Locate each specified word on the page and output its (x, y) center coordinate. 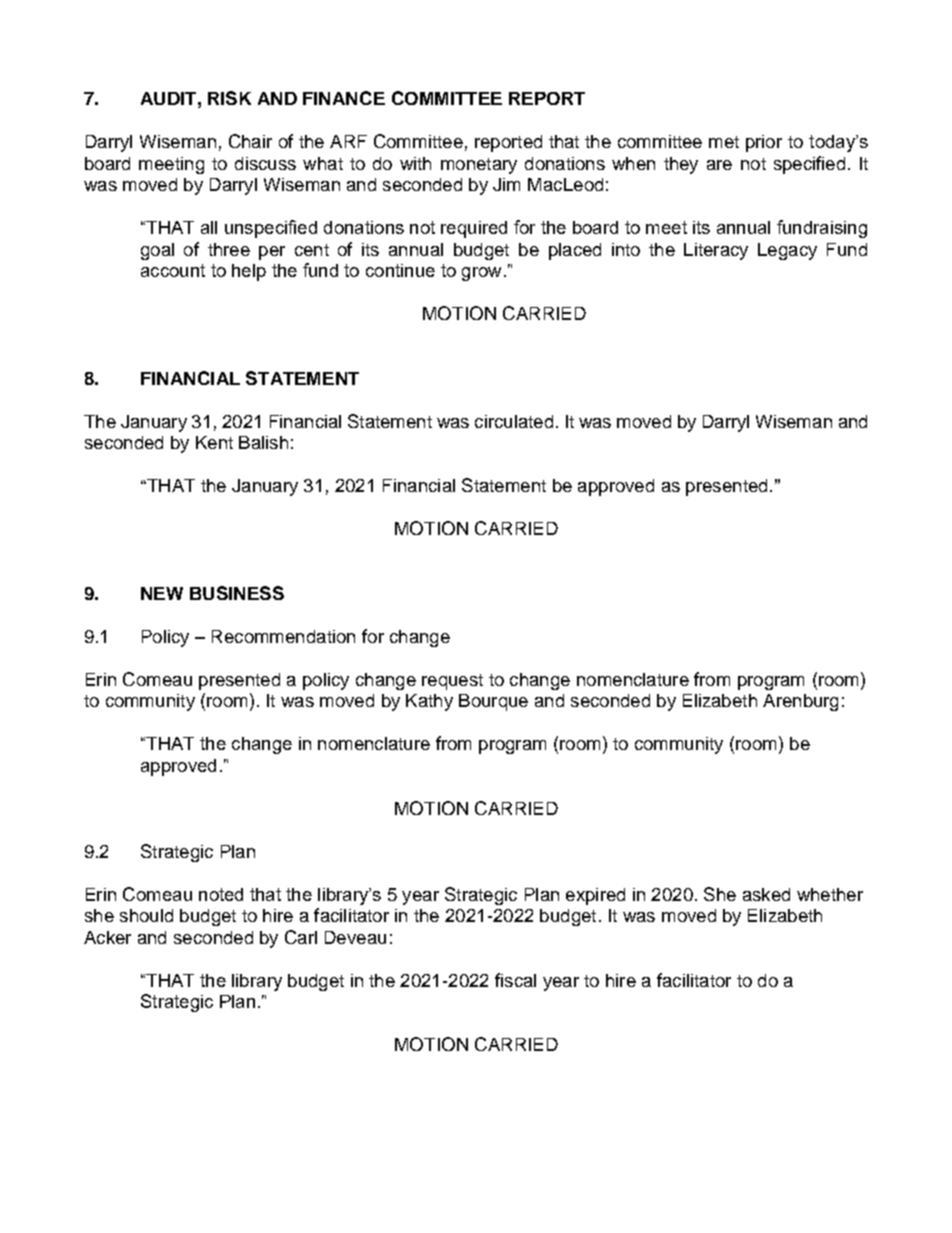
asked (766, 894)
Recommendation (283, 636)
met (724, 142)
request (452, 682)
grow (481, 274)
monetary (479, 166)
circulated (514, 421)
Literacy (716, 251)
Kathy (429, 702)
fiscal (515, 980)
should (146, 915)
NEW (162, 593)
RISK (229, 98)
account (173, 270)
